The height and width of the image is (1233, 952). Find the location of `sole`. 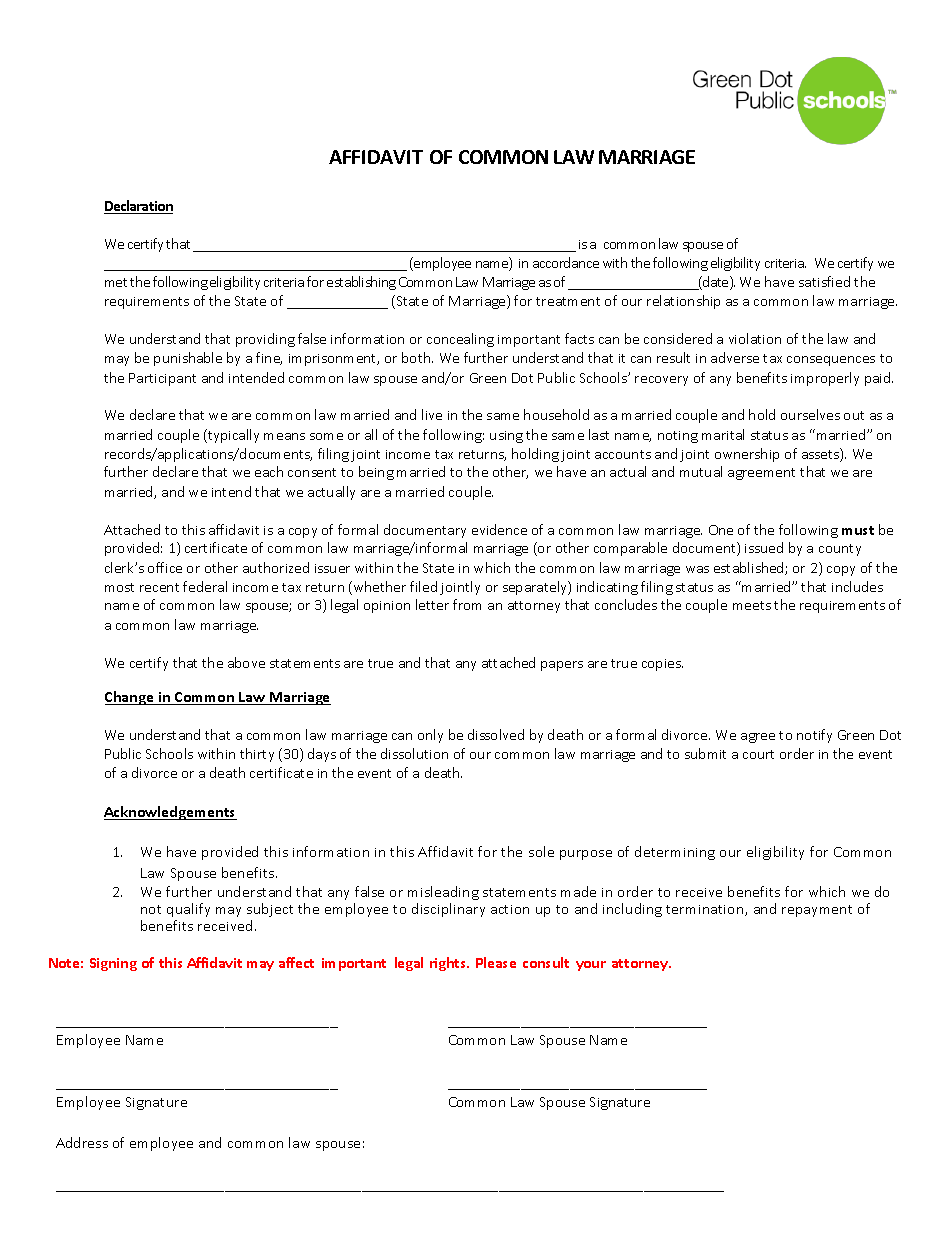

sole is located at coordinates (541, 851).
